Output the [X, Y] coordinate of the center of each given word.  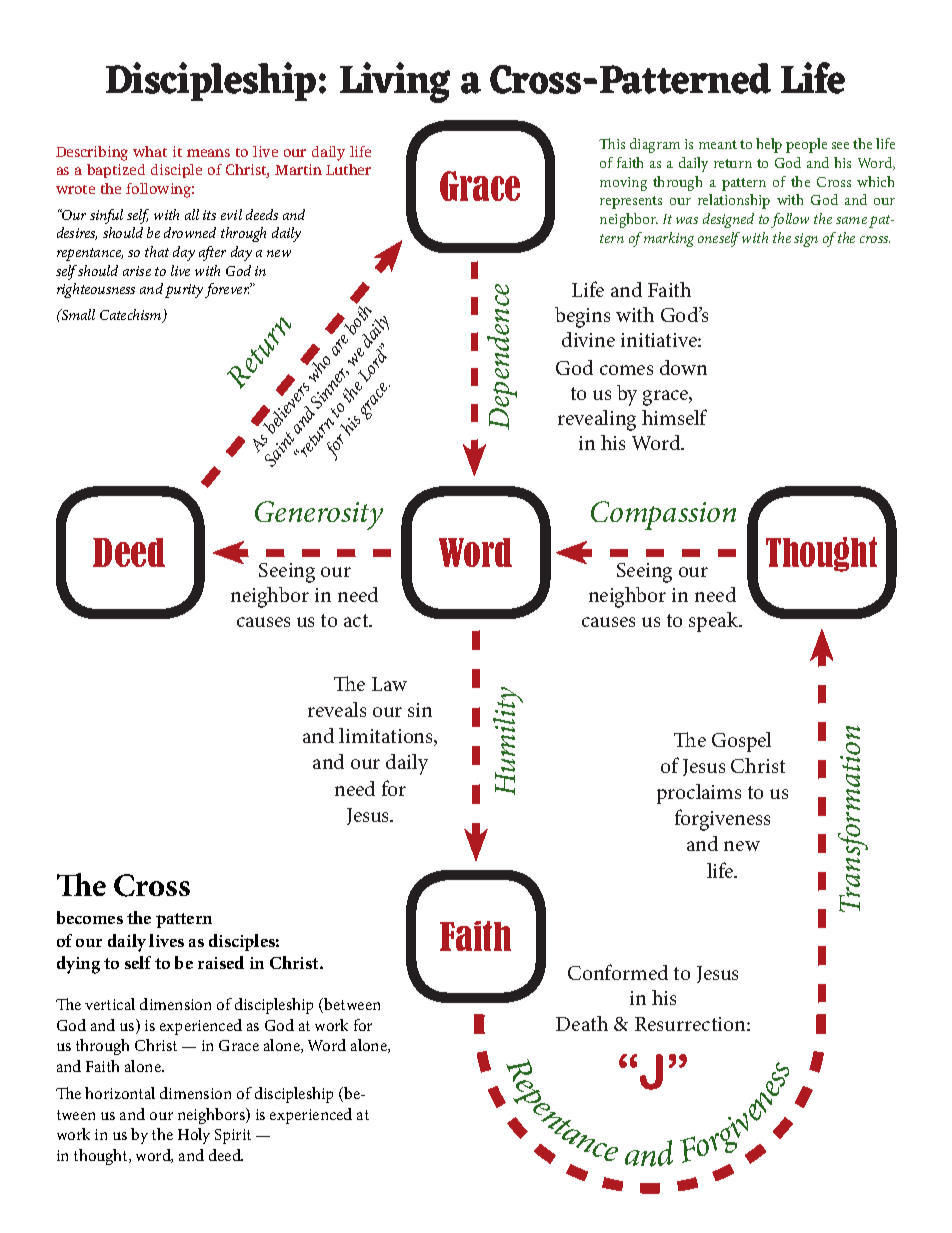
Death [582, 1023]
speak [715, 622]
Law [389, 684]
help [769, 145]
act [357, 620]
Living [395, 82]
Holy [194, 1136]
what [150, 151]
